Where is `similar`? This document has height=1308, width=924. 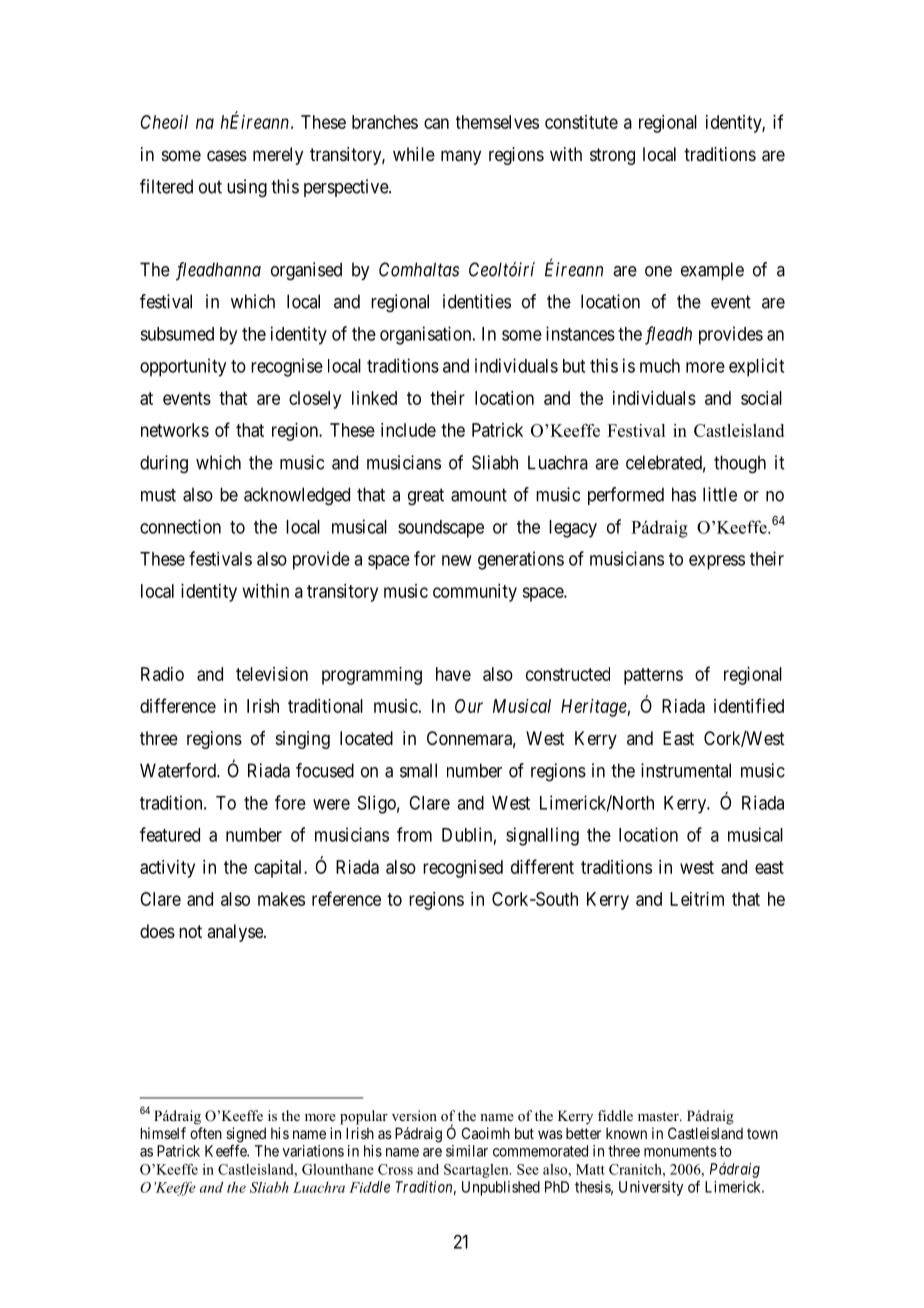 similar is located at coordinates (467, 1151).
